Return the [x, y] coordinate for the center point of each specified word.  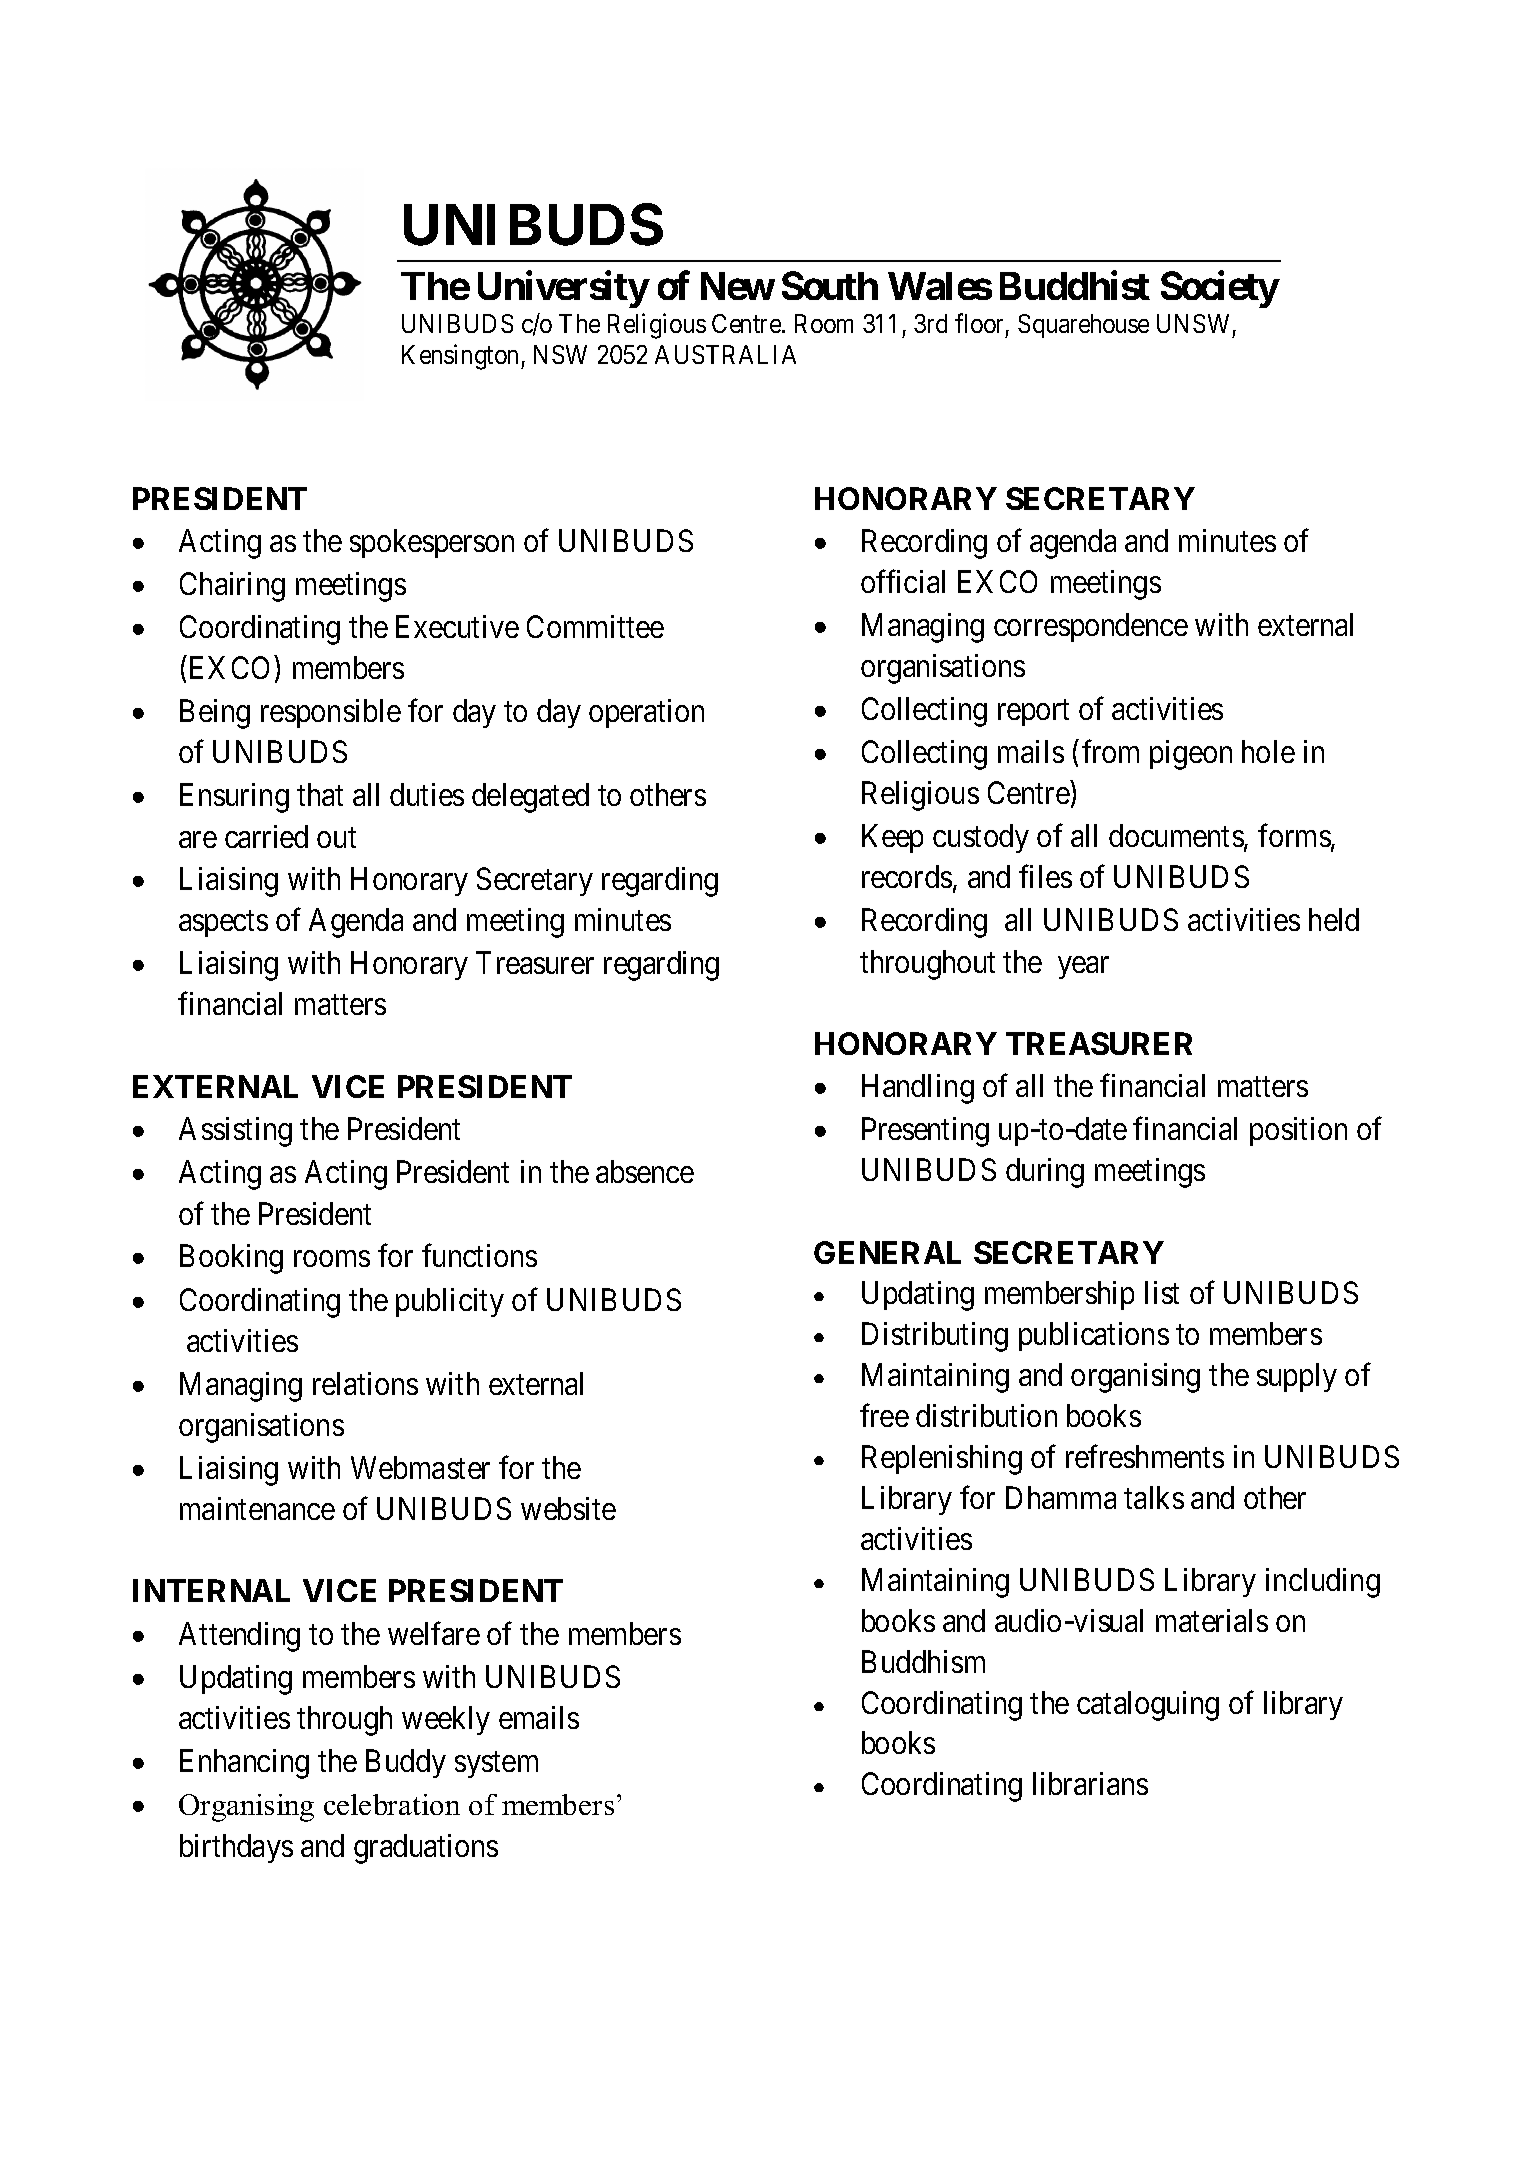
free [884, 1415]
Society [1220, 289]
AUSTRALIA [725, 354]
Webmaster [420, 1467]
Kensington [460, 357]
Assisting [235, 1132]
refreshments [1145, 1456]
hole [1268, 751]
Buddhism [923, 1661]
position [1298, 1131]
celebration [392, 1804]
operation [646, 713]
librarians [1090, 1783]
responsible [331, 713]
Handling [918, 1089]
